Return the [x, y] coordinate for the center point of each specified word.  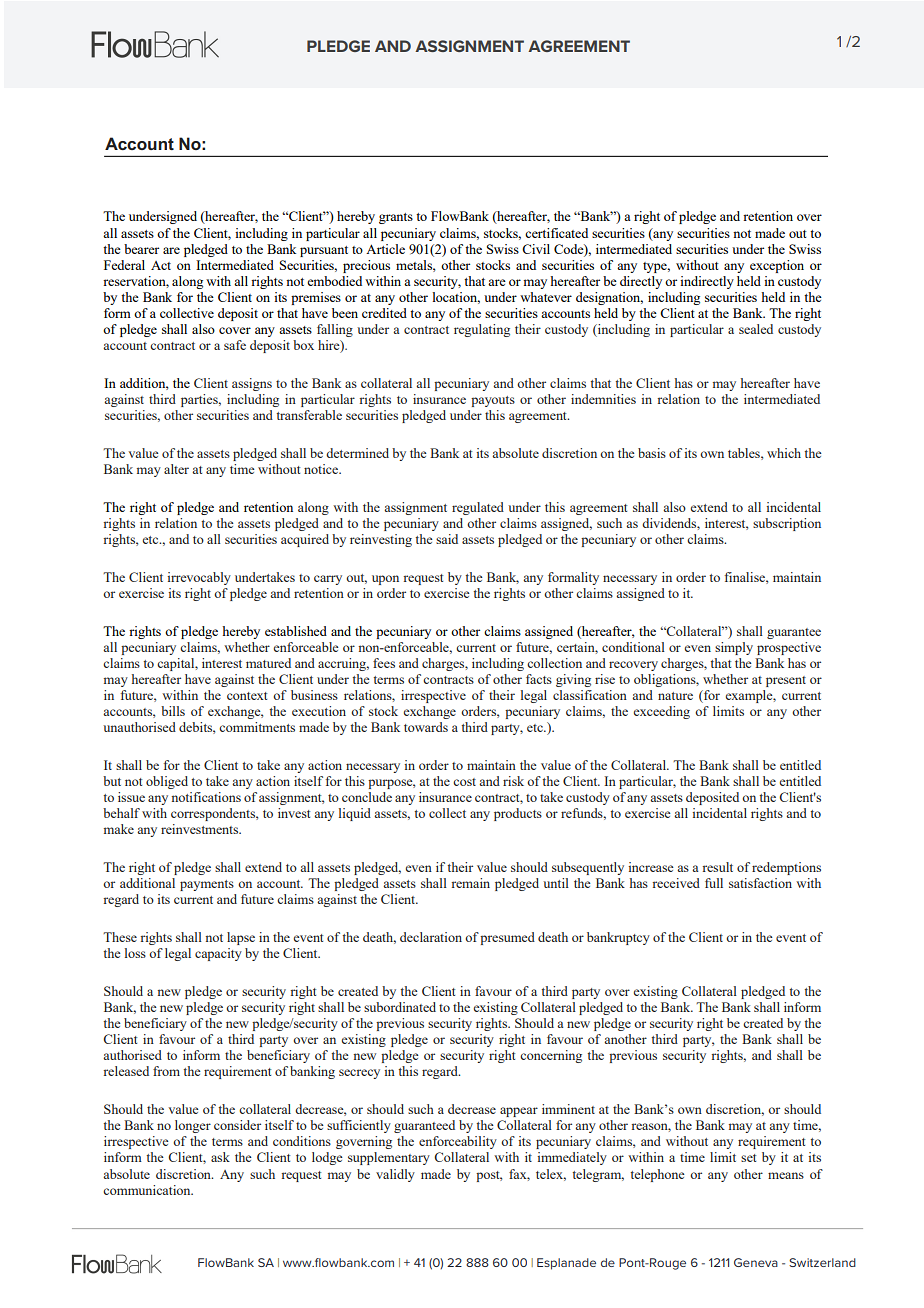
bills [173, 711]
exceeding [662, 712]
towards [426, 727]
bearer [141, 249]
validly [395, 1175]
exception [777, 266]
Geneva [756, 1262]
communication [148, 1190]
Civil [536, 249]
